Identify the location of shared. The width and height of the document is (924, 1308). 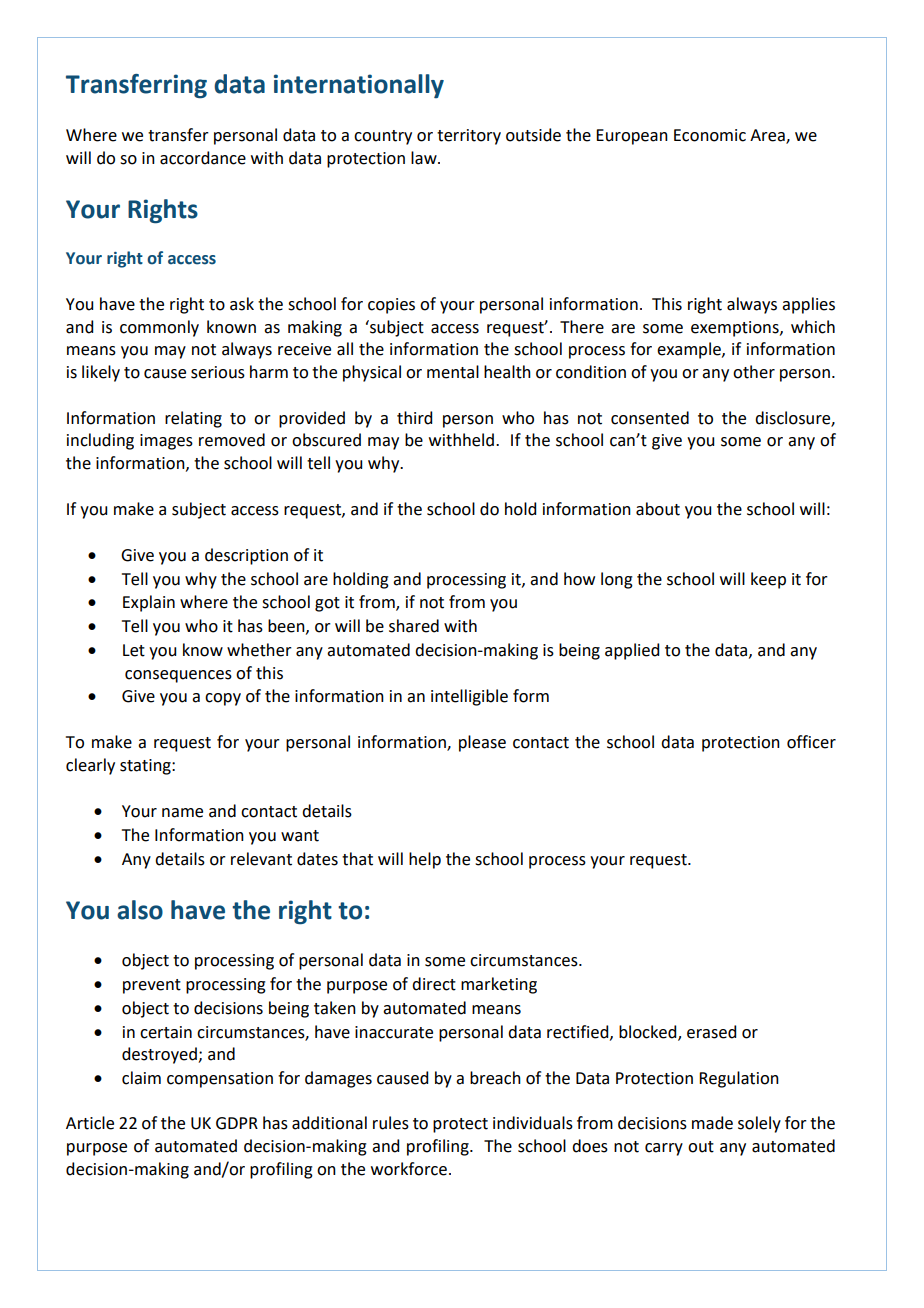
(414, 626).
